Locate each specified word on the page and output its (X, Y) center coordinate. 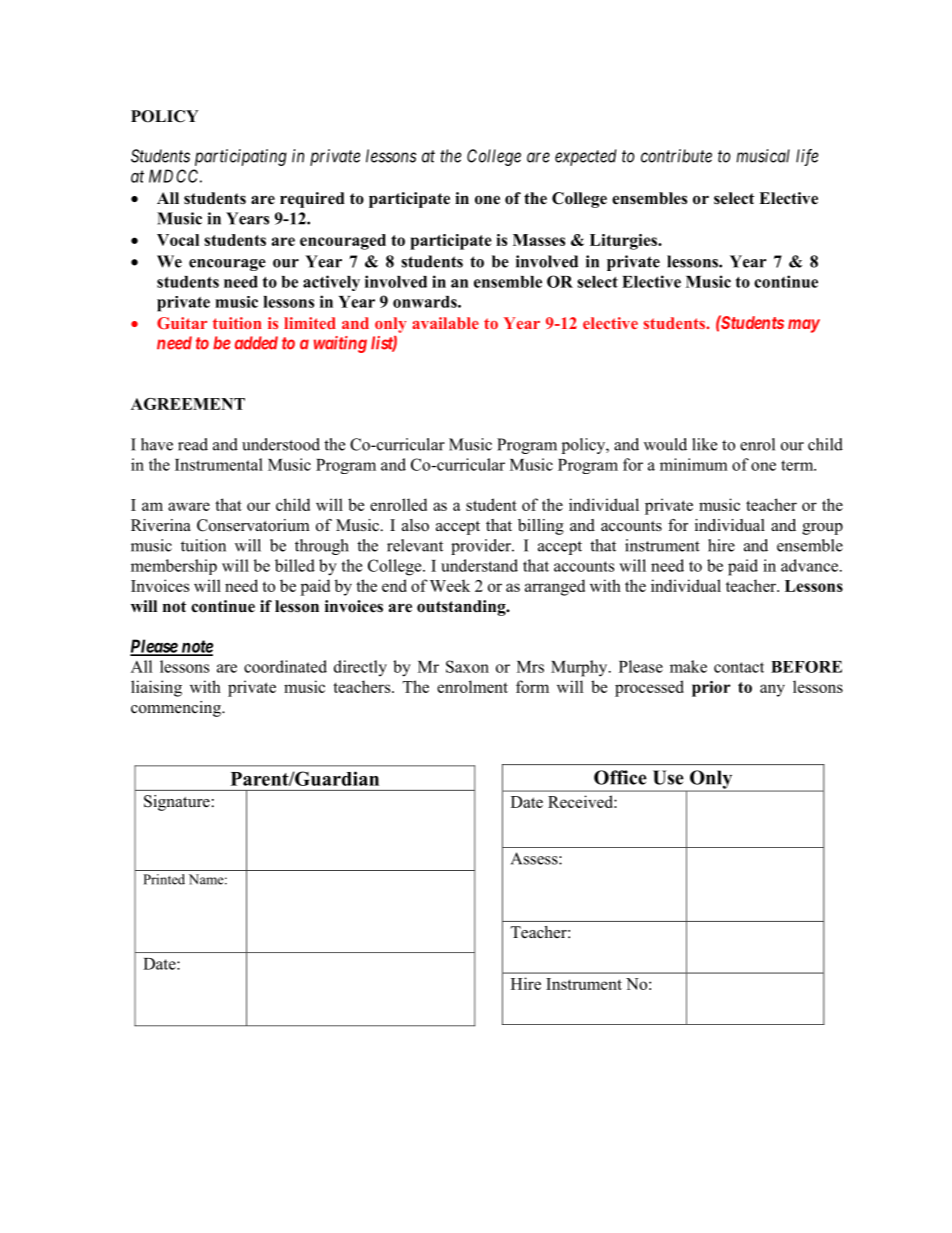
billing (541, 527)
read (193, 444)
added (256, 343)
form (532, 686)
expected (586, 157)
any (772, 690)
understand (479, 565)
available (445, 323)
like (704, 444)
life (807, 157)
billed (295, 565)
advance (809, 565)
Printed (164, 879)
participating (241, 157)
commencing (177, 709)
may (804, 326)
